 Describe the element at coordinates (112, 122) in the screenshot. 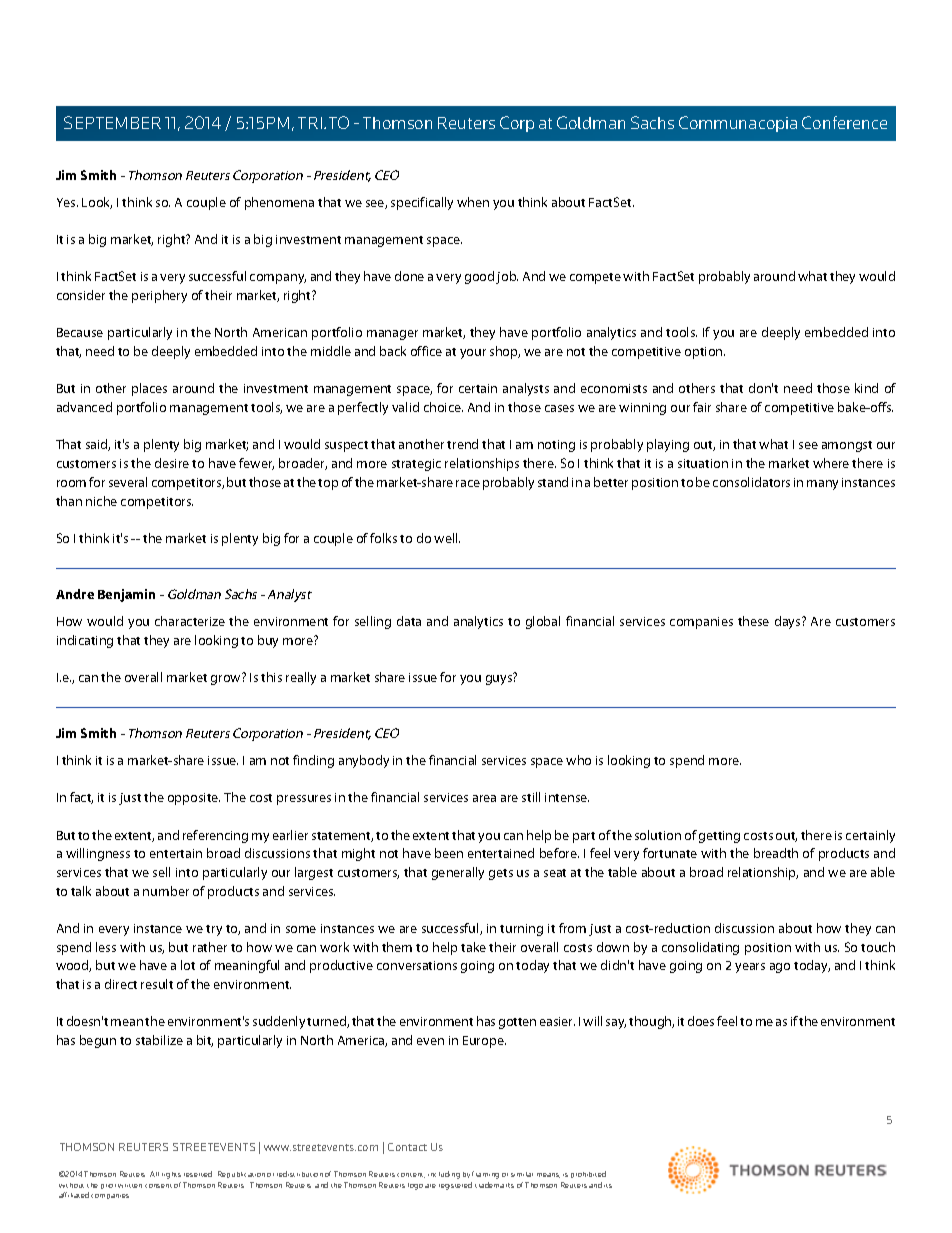

I see `SEPTEMBER` at that location.
